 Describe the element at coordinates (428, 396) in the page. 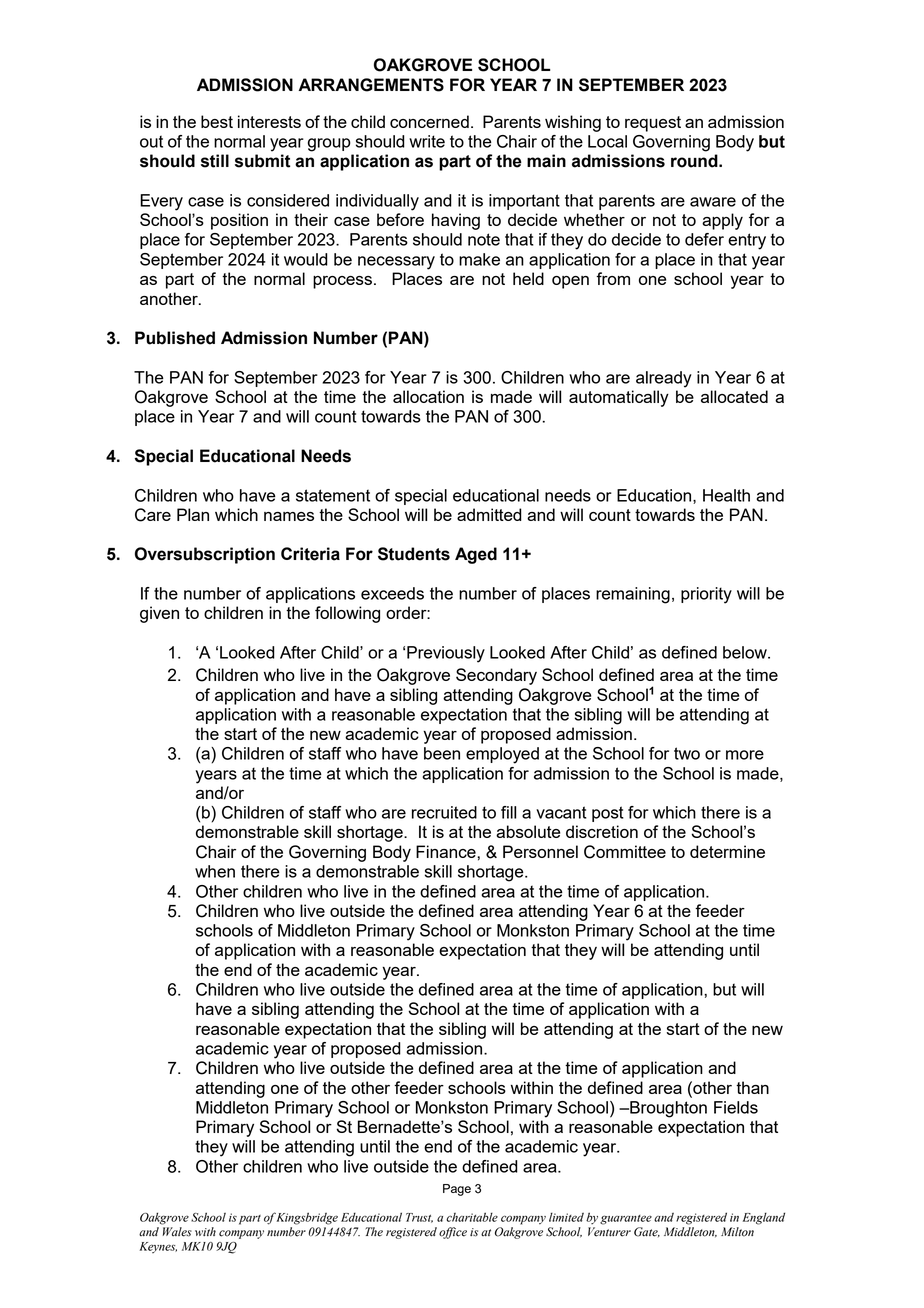

I see `allocation` at that location.
